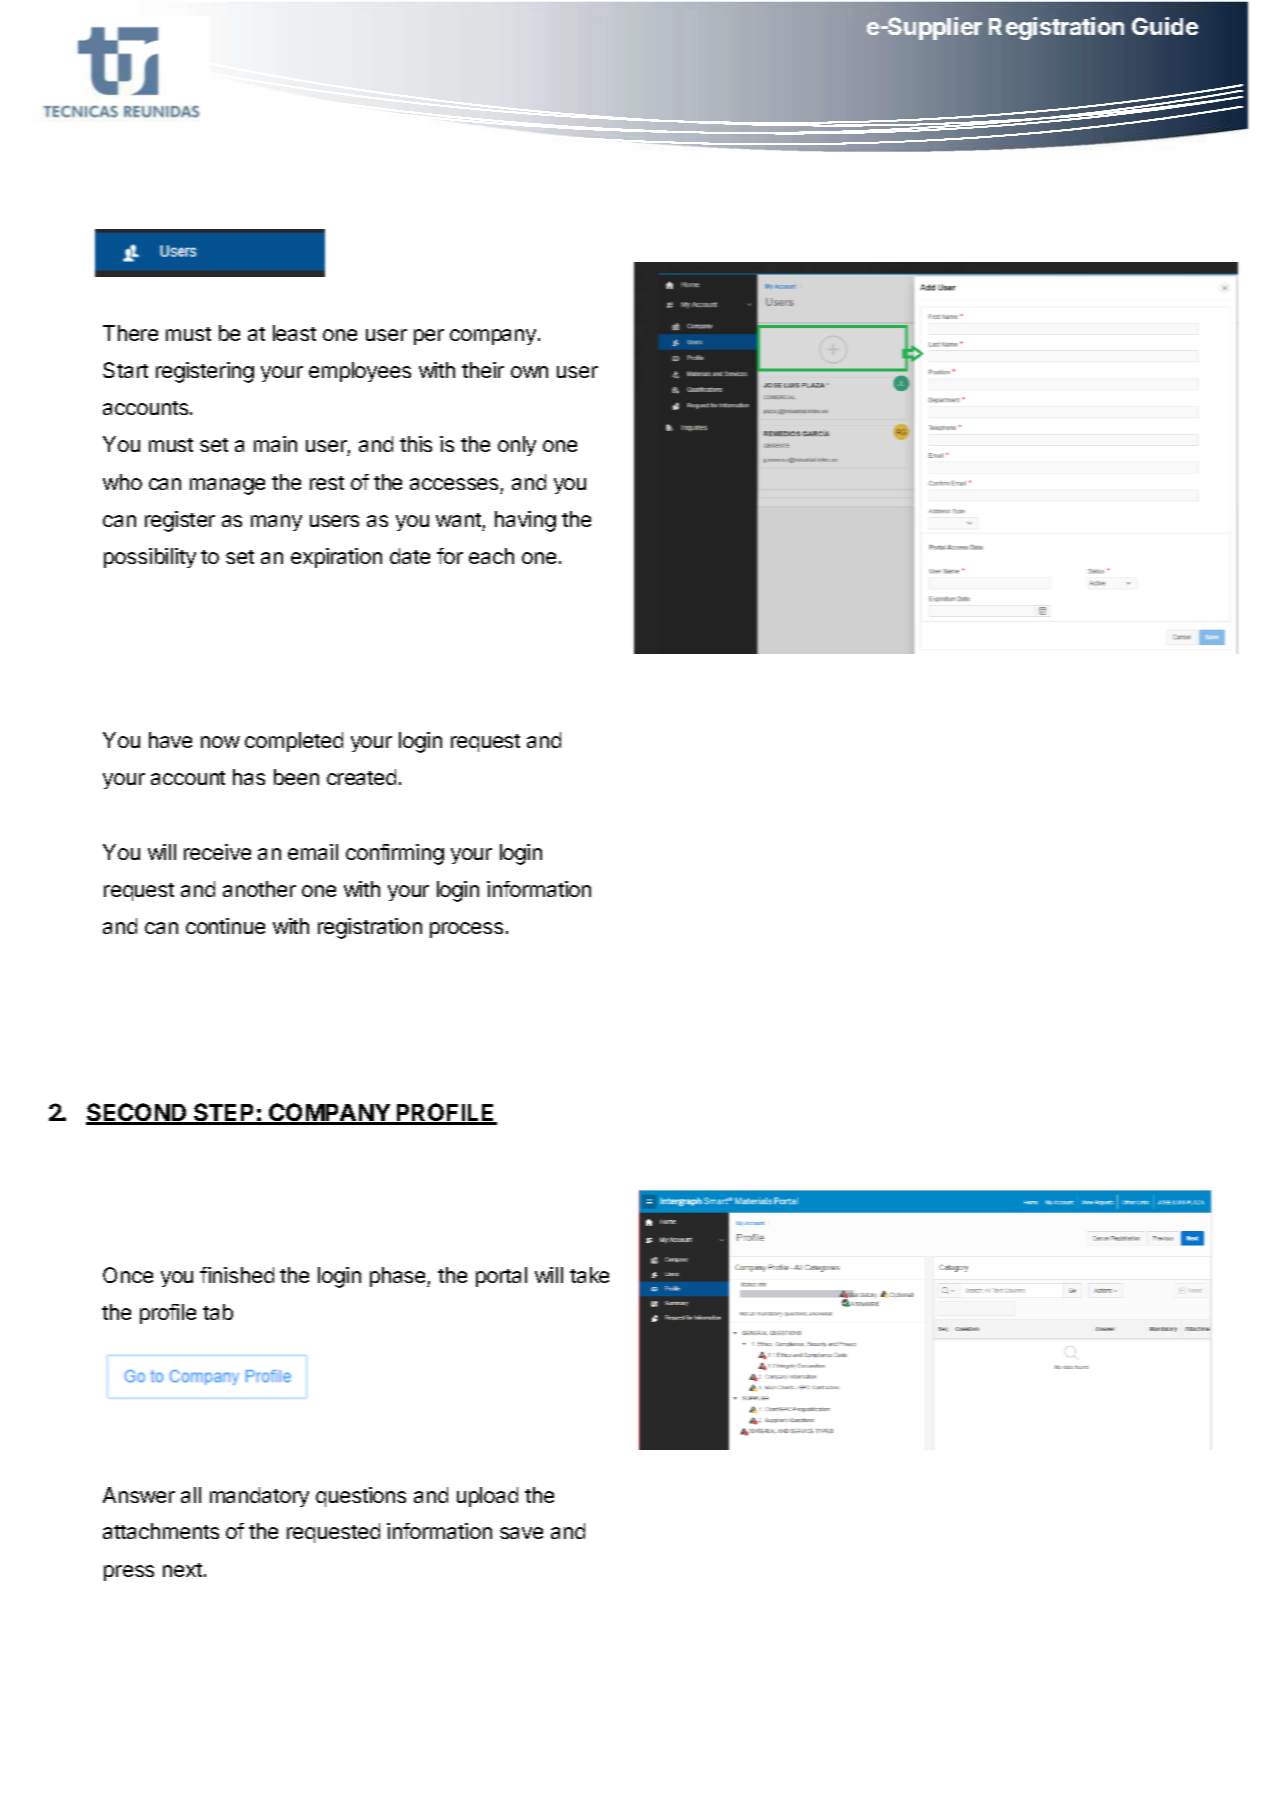 This screenshot has height=1811, width=1282. I want to click on portal, so click(501, 1277).
